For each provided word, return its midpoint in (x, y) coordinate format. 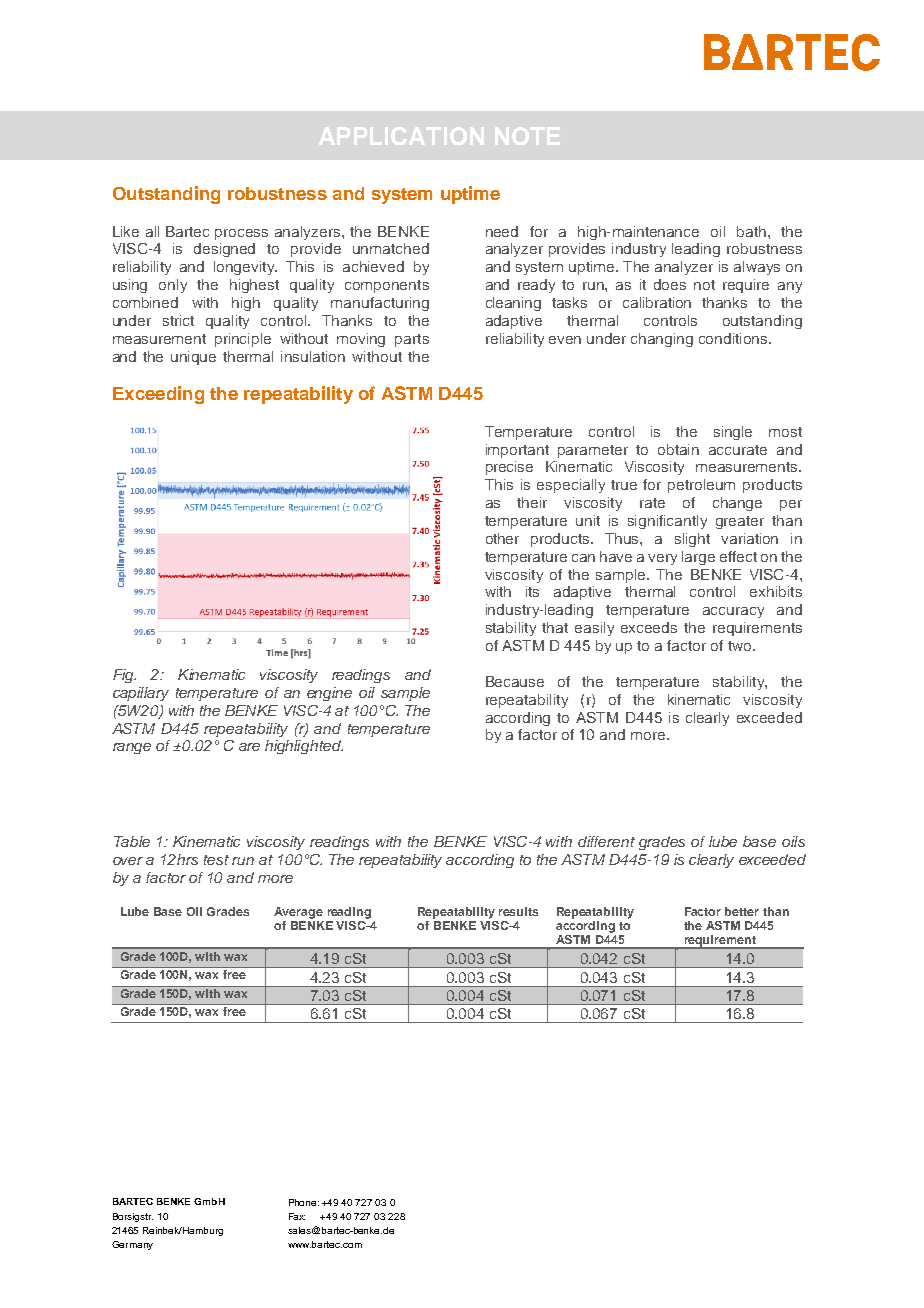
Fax (297, 1216)
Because (515, 681)
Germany (132, 1245)
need (502, 231)
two (741, 646)
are (249, 747)
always (757, 268)
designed (224, 250)
